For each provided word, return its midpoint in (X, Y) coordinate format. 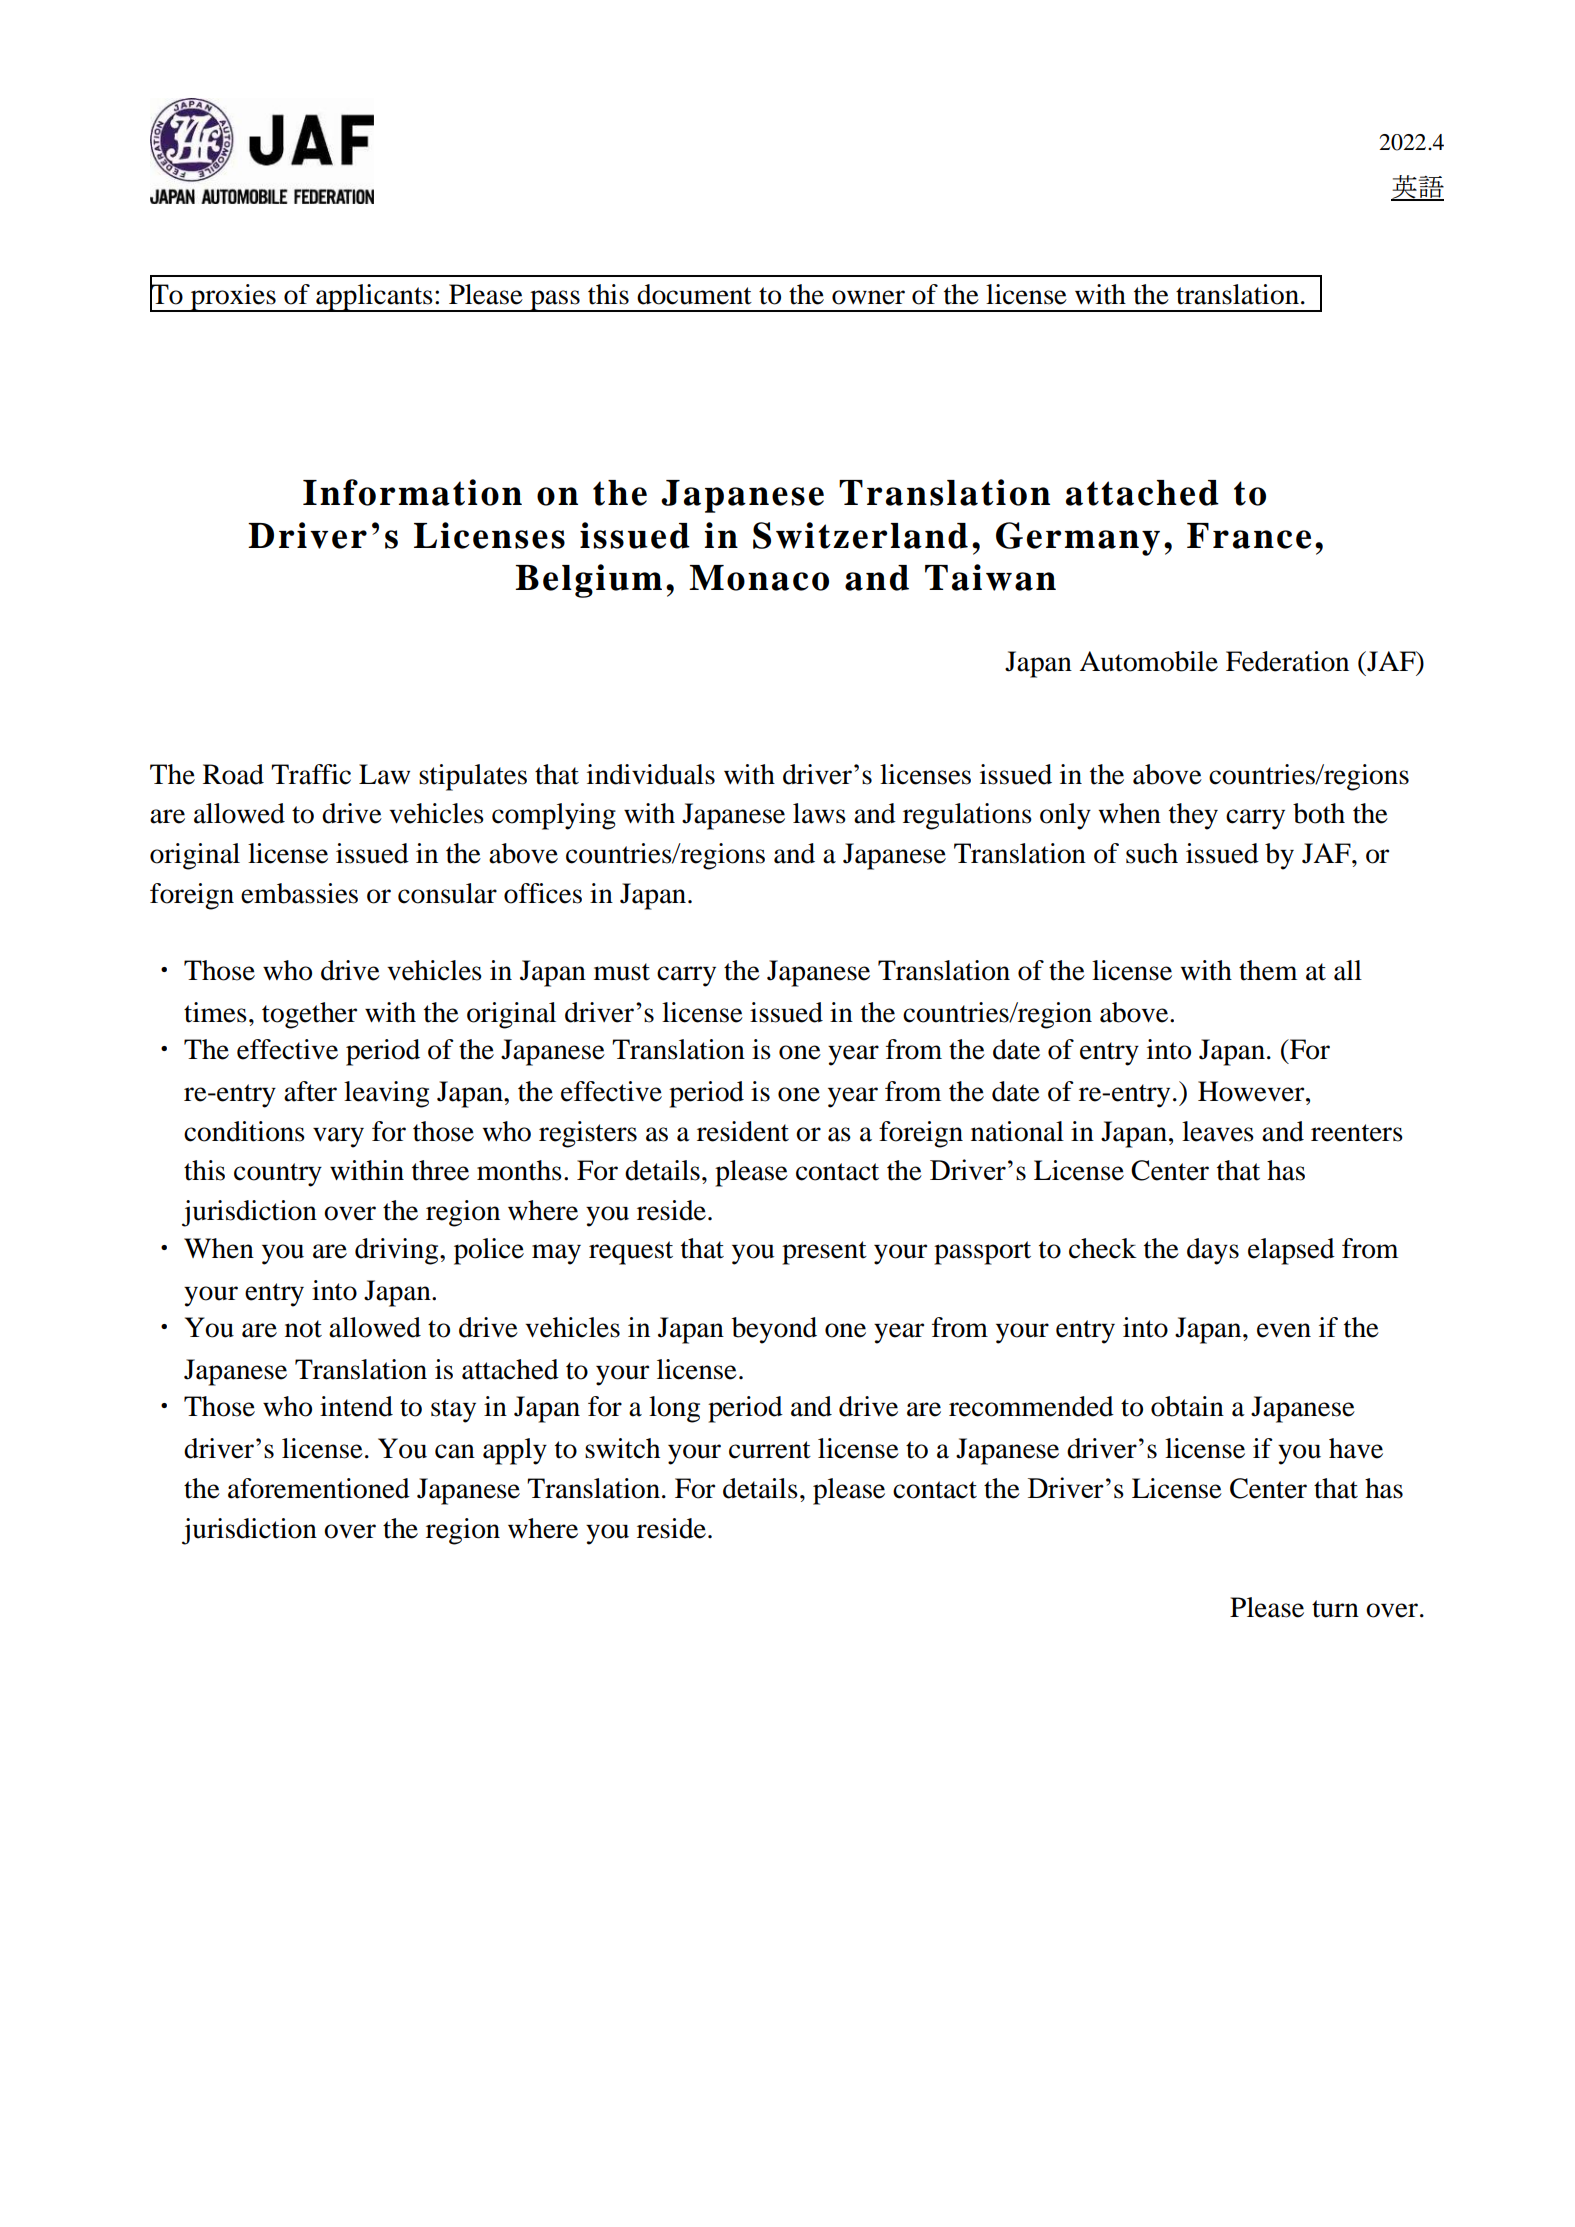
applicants (374, 298)
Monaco (759, 578)
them (1268, 970)
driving (398, 1251)
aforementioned (319, 1488)
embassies (299, 893)
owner (868, 297)
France (1249, 536)
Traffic (311, 774)
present (824, 1253)
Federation (1287, 661)
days (1213, 1251)
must (622, 972)
